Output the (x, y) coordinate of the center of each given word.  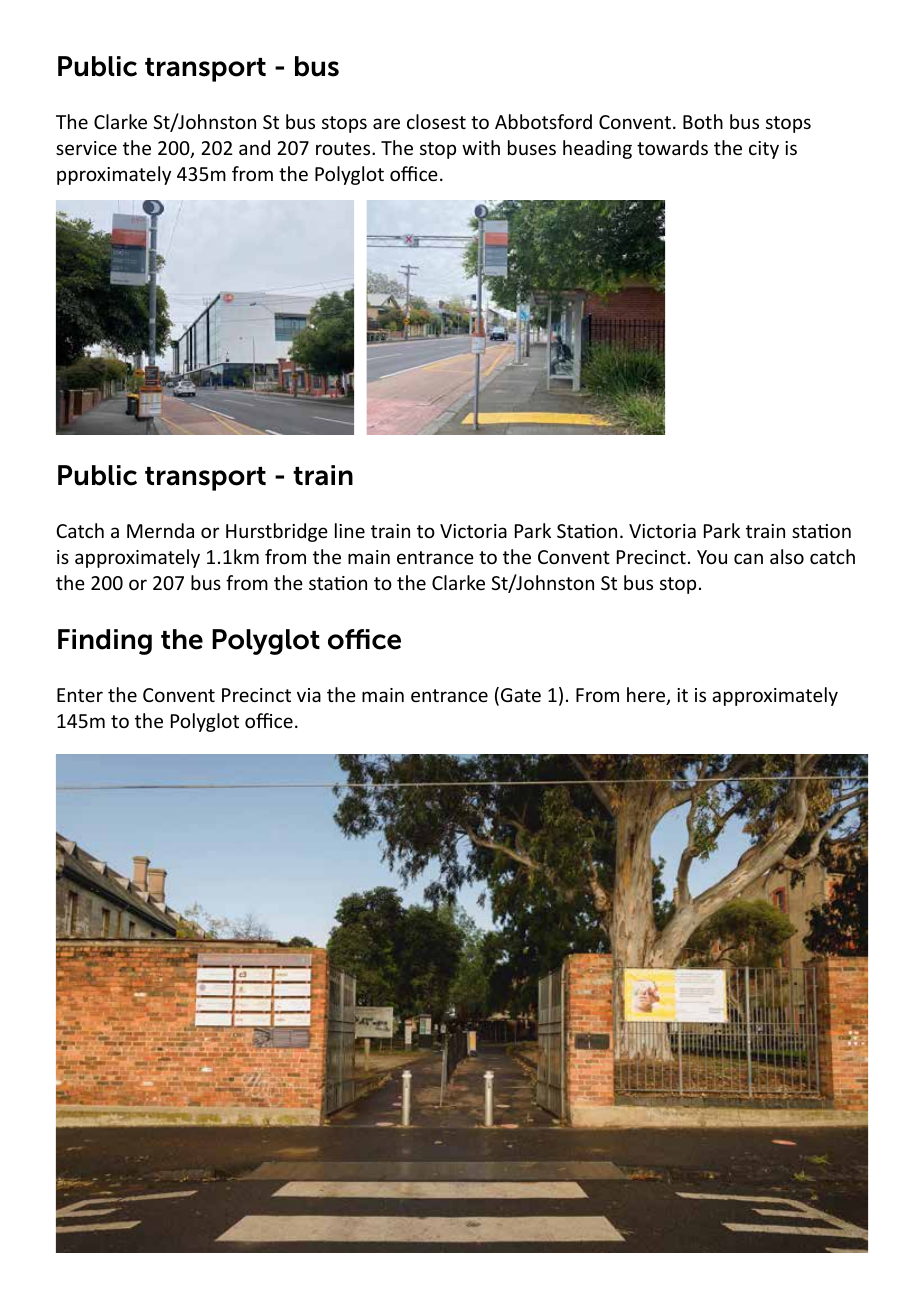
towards (672, 147)
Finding (105, 642)
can (748, 558)
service (86, 148)
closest (436, 121)
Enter (80, 695)
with (481, 147)
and (254, 147)
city (764, 150)
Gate (521, 695)
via (309, 695)
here (647, 696)
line (350, 530)
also (787, 556)
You (712, 557)
